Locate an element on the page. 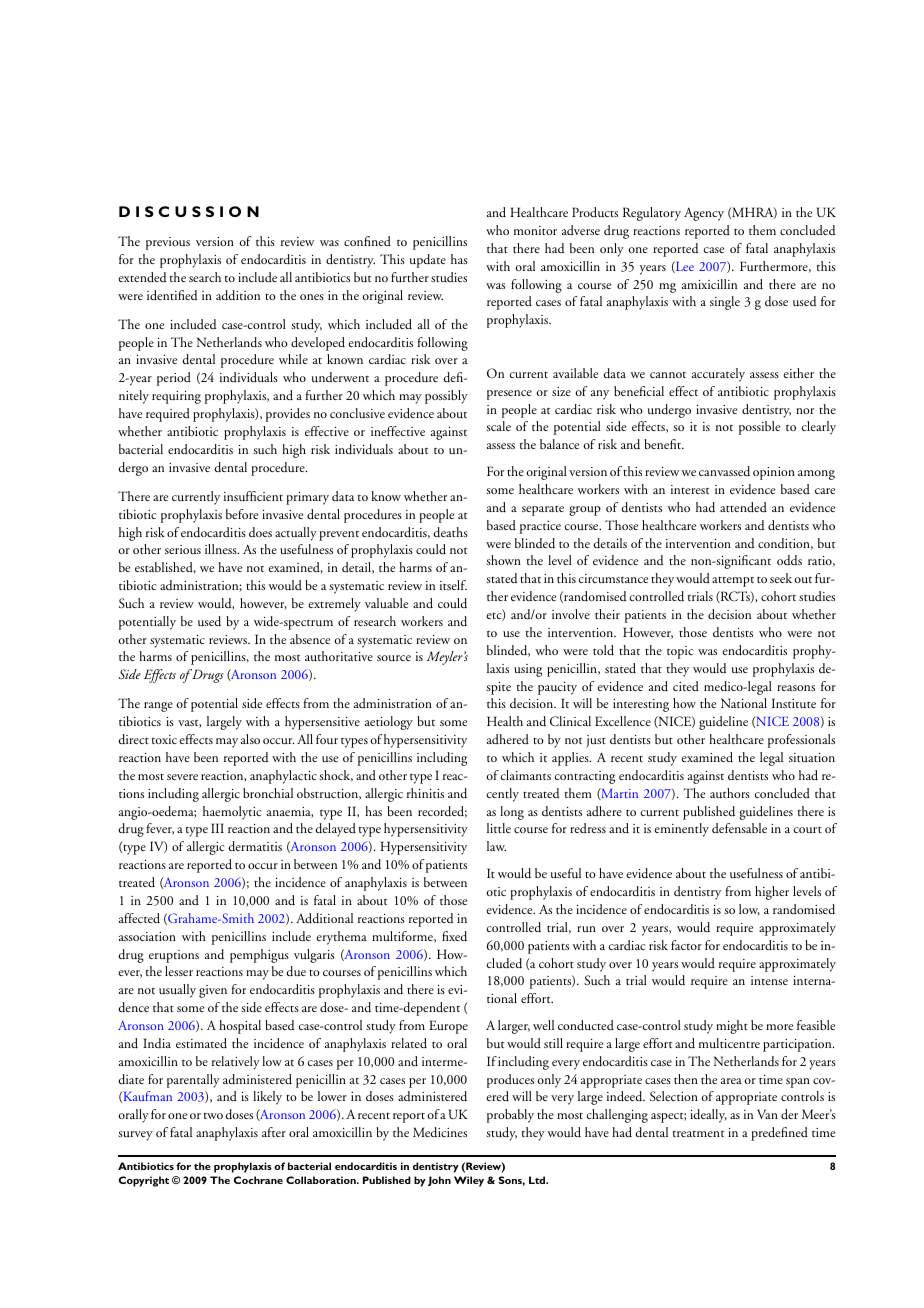  deaths is located at coordinates (450, 532).
